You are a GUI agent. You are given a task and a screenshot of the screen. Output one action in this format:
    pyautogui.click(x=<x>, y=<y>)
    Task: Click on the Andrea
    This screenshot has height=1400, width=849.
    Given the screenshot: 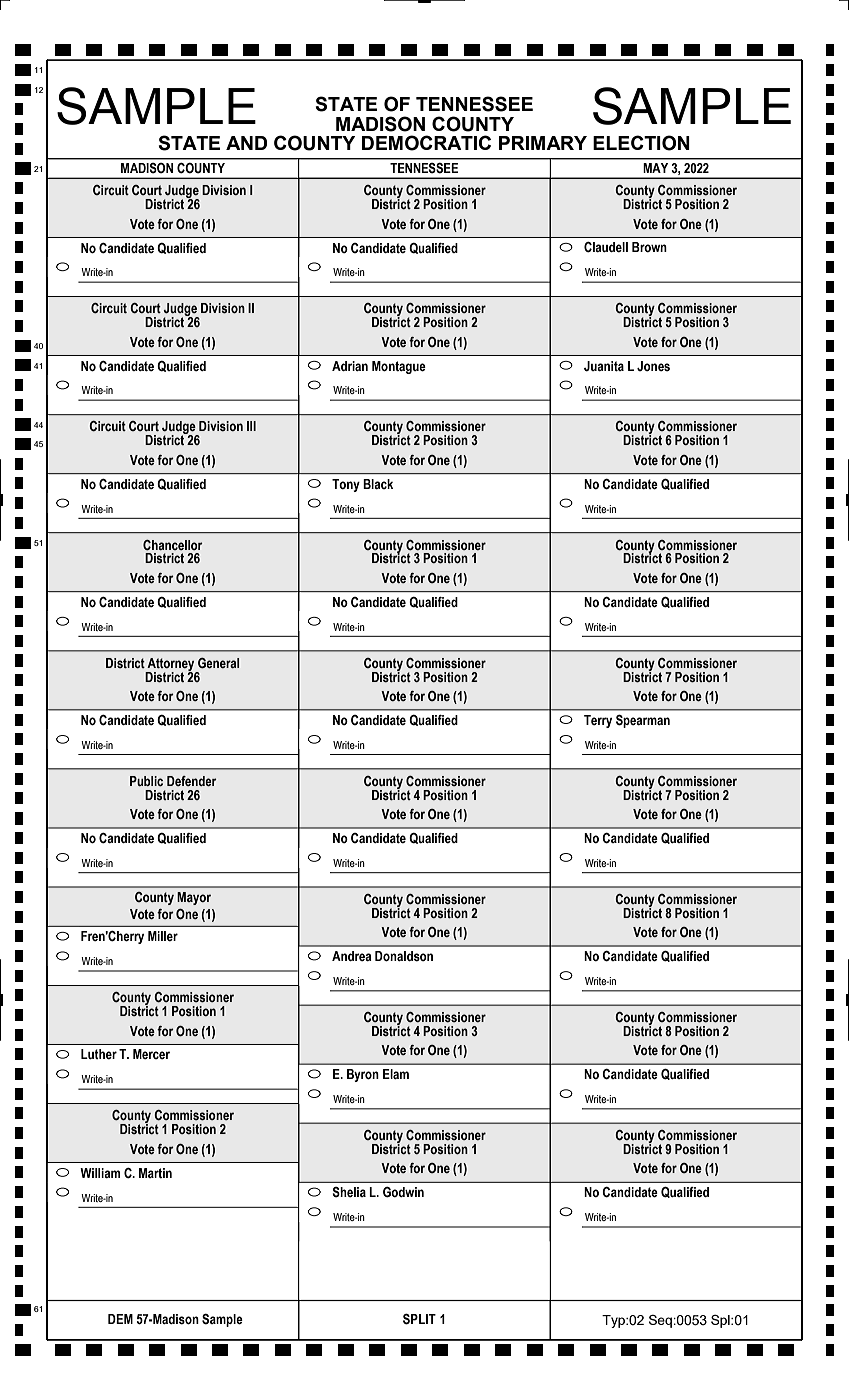 What is the action you would take?
    pyautogui.click(x=352, y=956)
